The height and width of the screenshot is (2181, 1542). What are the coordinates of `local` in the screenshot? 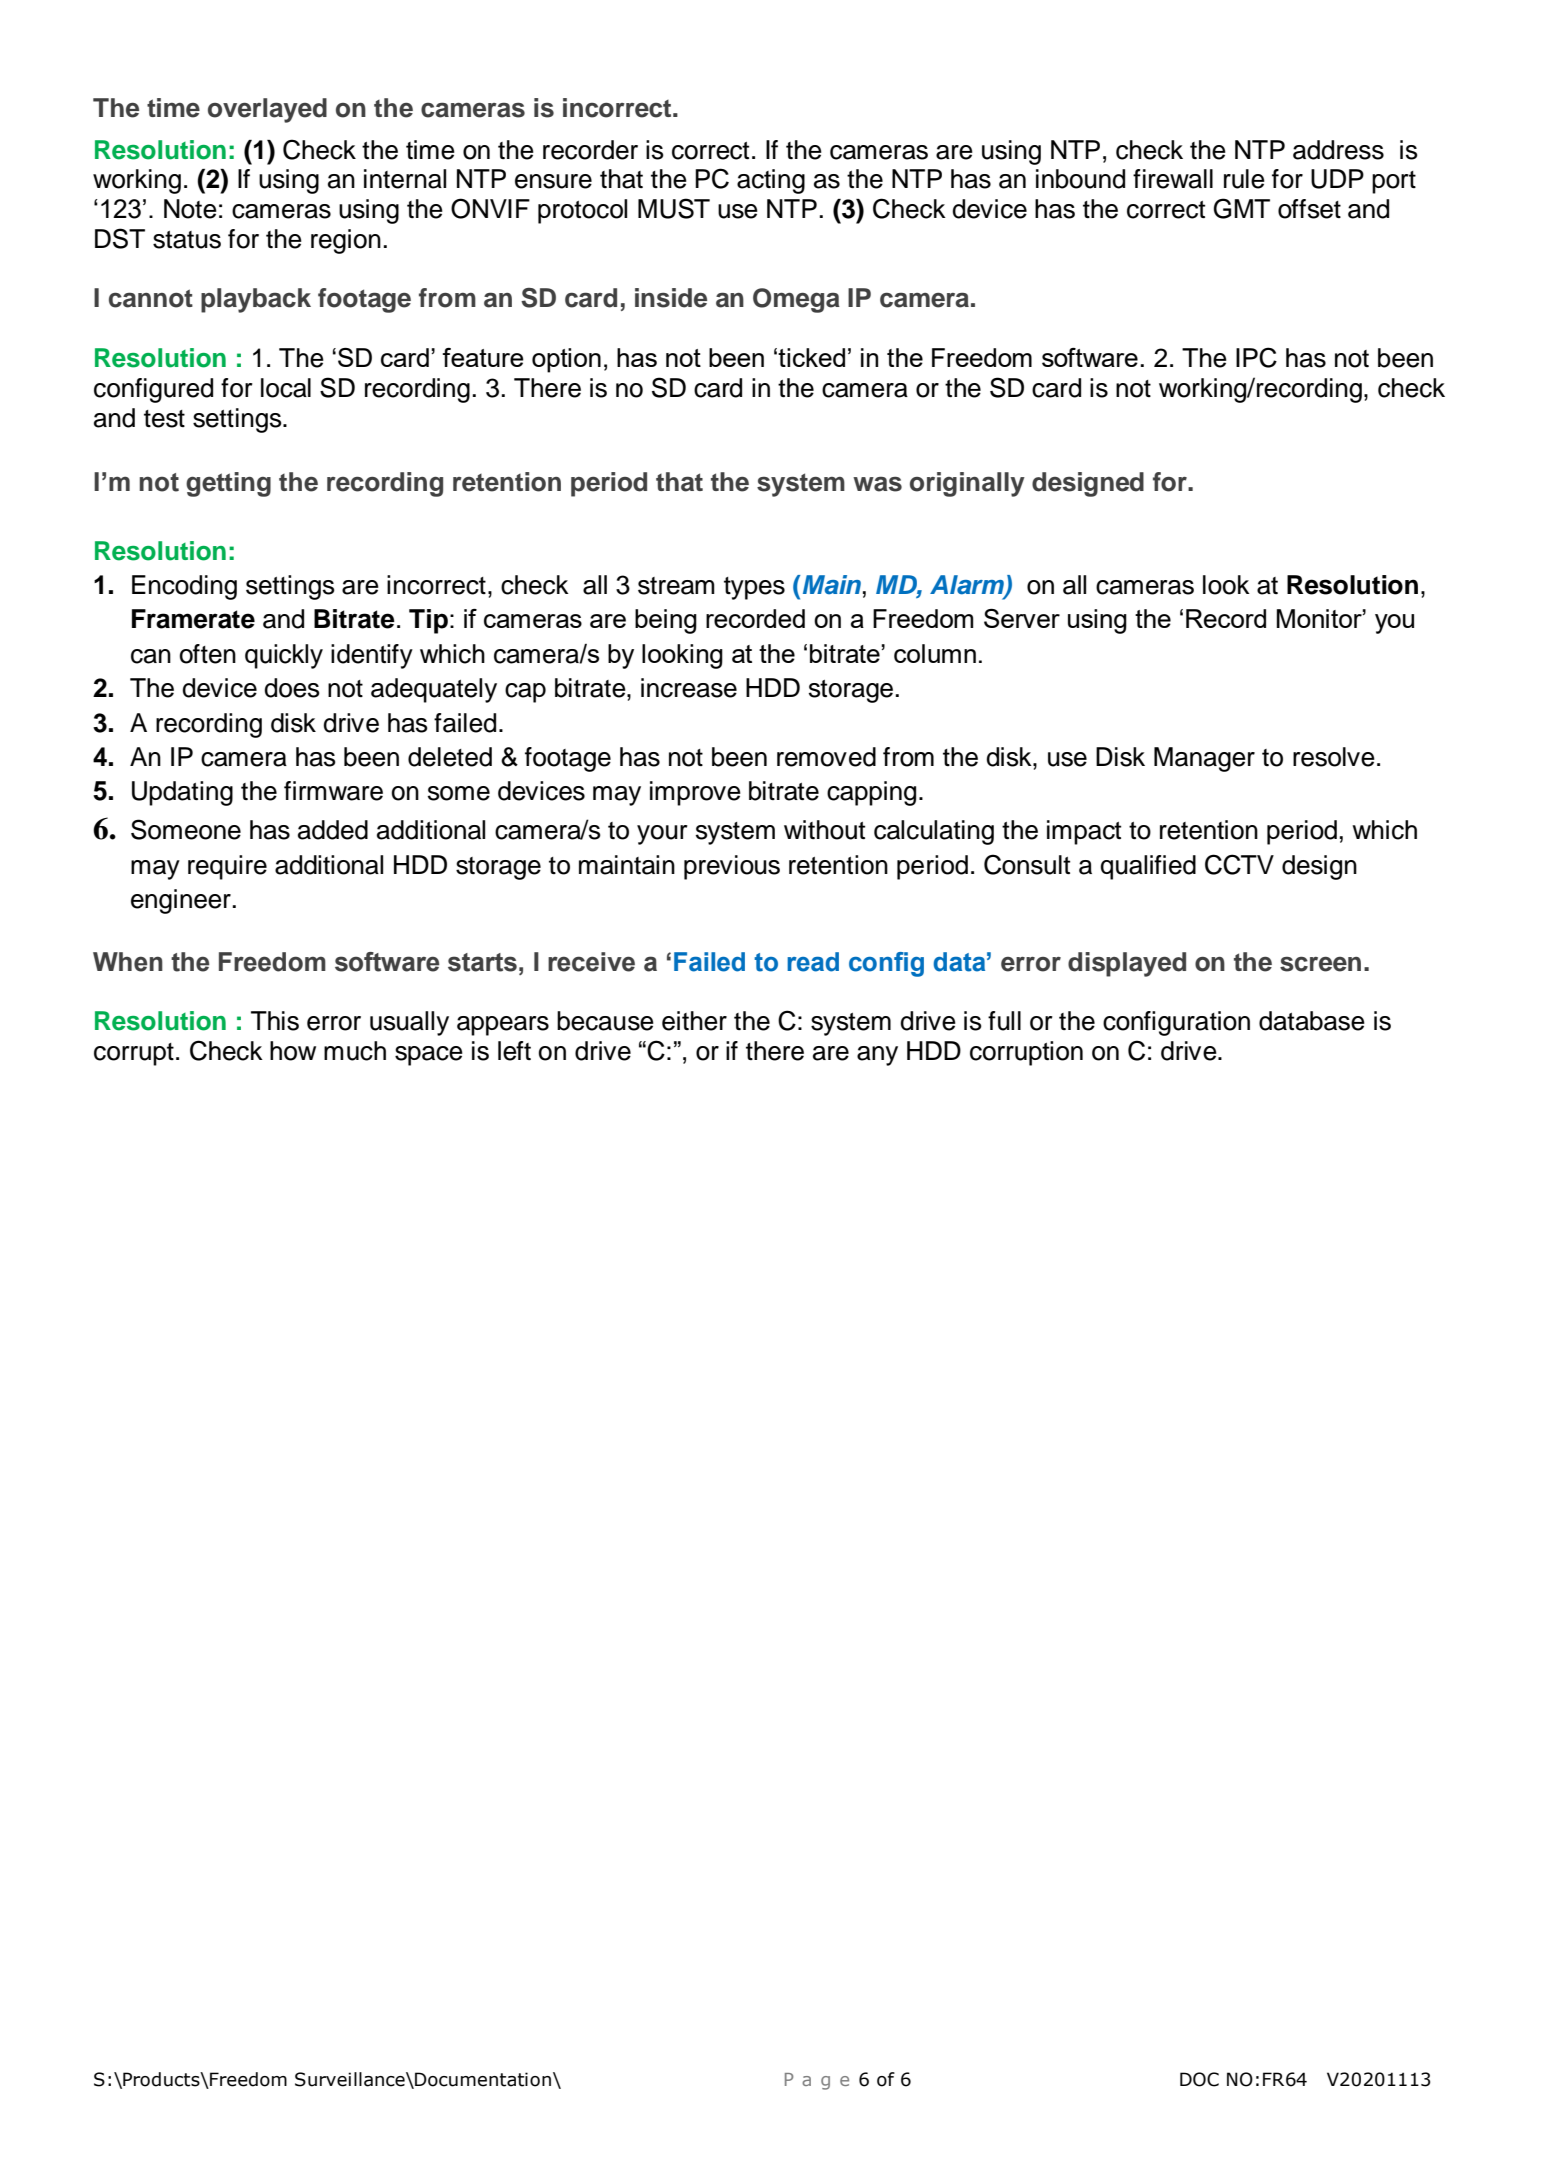 It's located at (286, 388).
